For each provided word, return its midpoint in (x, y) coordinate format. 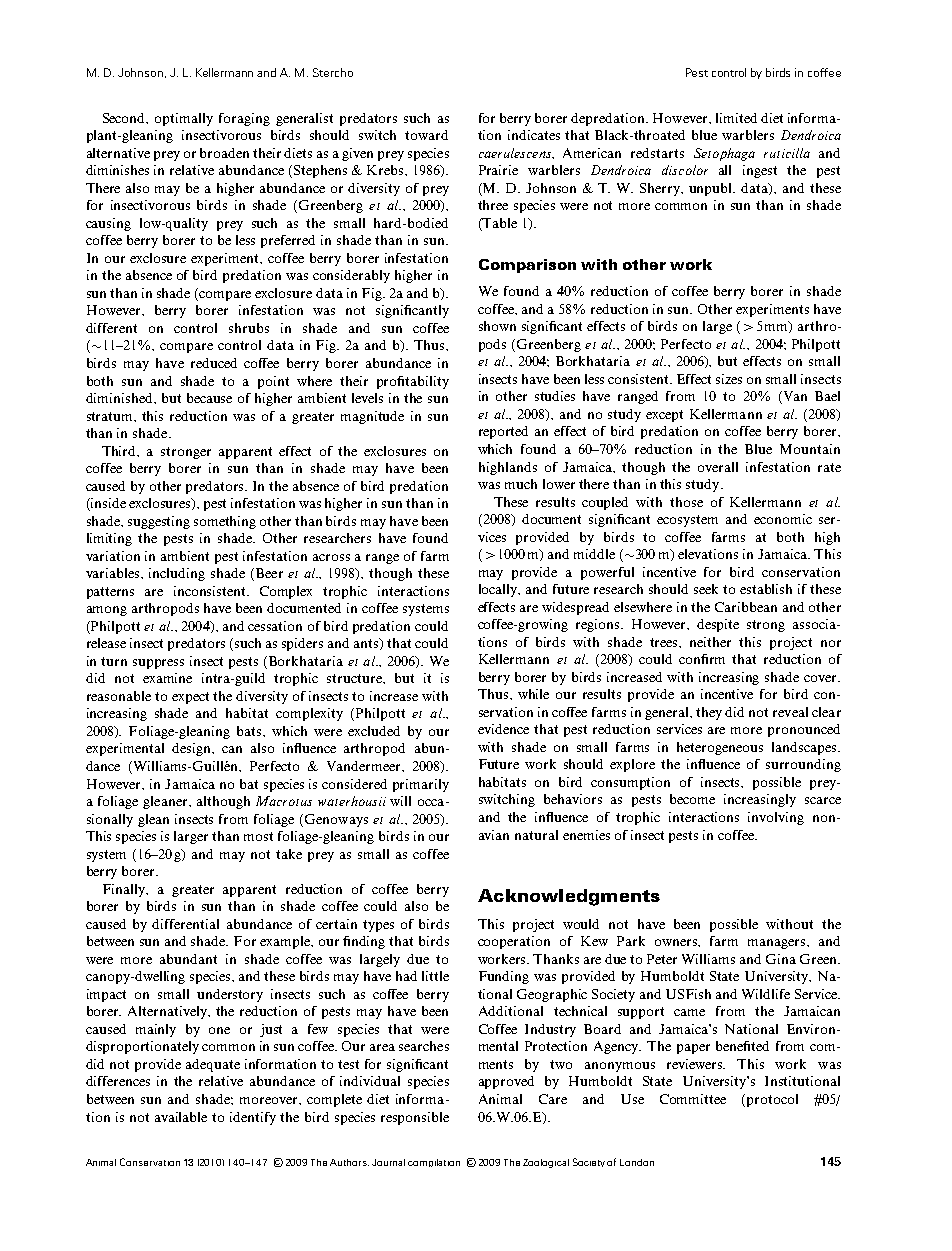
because (209, 398)
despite (718, 625)
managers (778, 944)
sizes (729, 379)
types (378, 926)
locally (499, 590)
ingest (760, 171)
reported (503, 432)
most (258, 836)
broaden (224, 153)
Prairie (498, 170)
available (181, 1117)
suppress (158, 664)
